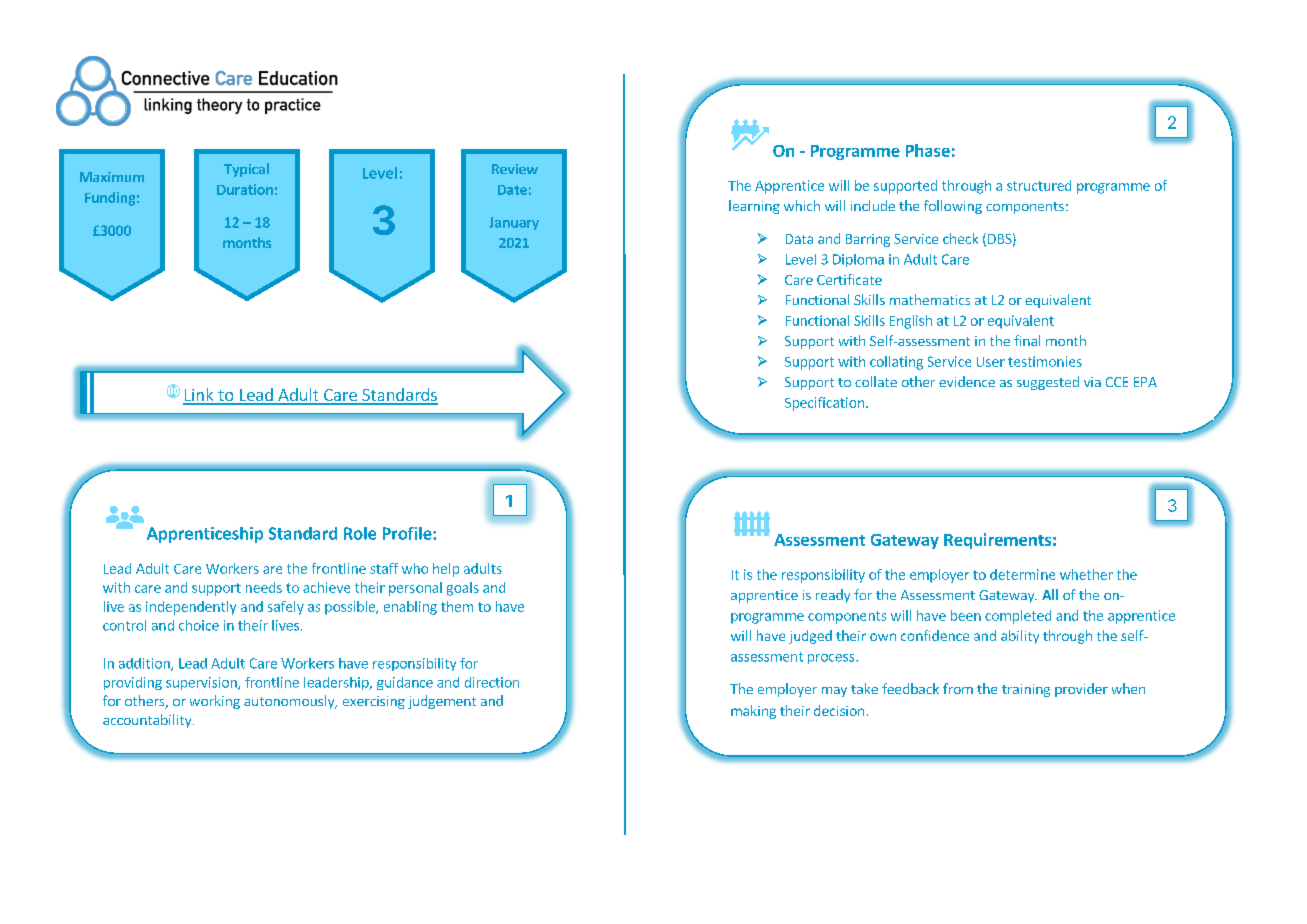 The image size is (1307, 924). I want to click on Link, so click(199, 396).
